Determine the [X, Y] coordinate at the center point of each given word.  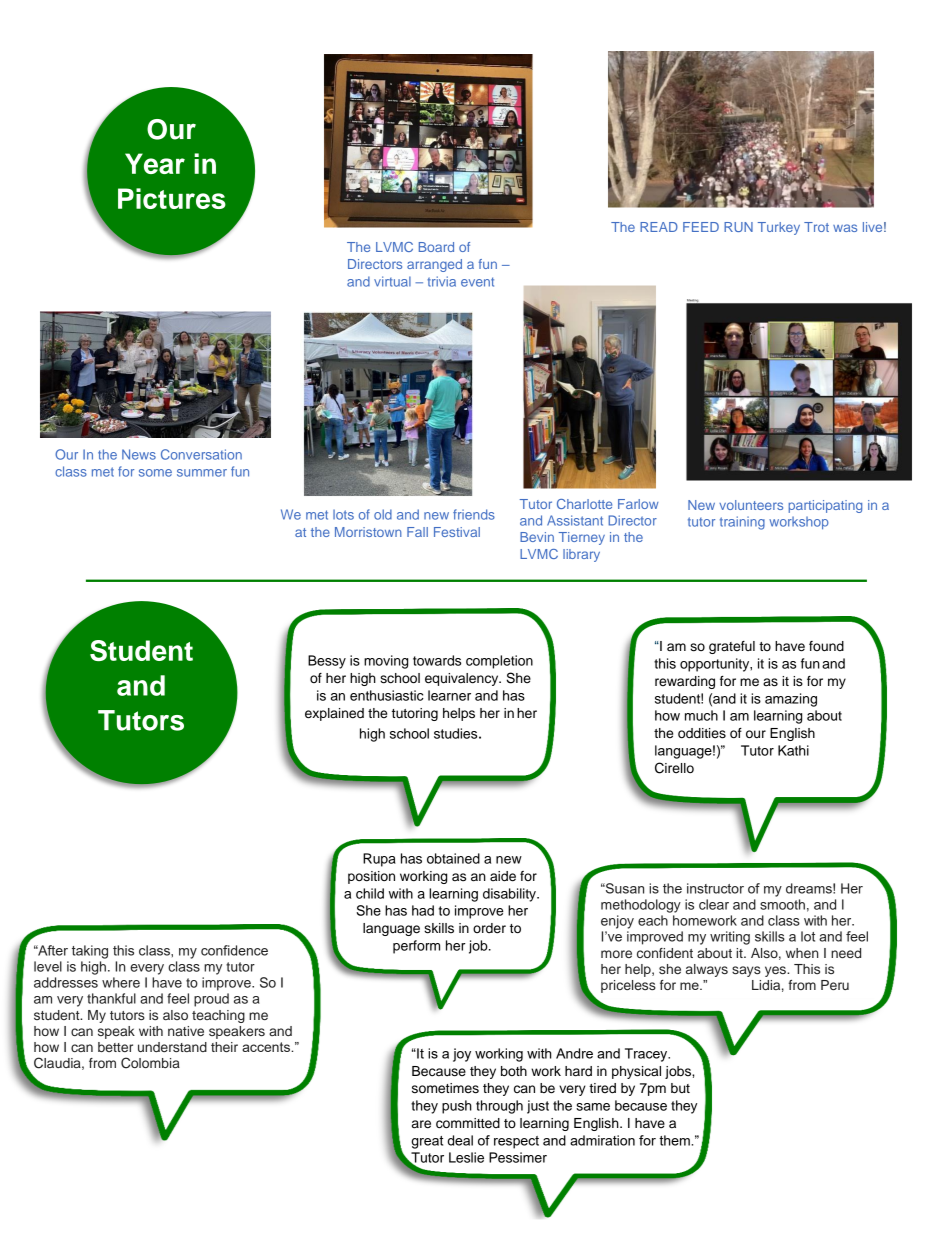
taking [90, 952]
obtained [453, 858]
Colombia [150, 1063]
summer [202, 473]
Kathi [793, 750]
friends [474, 514]
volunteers [751, 505]
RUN [738, 227]
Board [436, 247]
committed [468, 1123]
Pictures [172, 198]
